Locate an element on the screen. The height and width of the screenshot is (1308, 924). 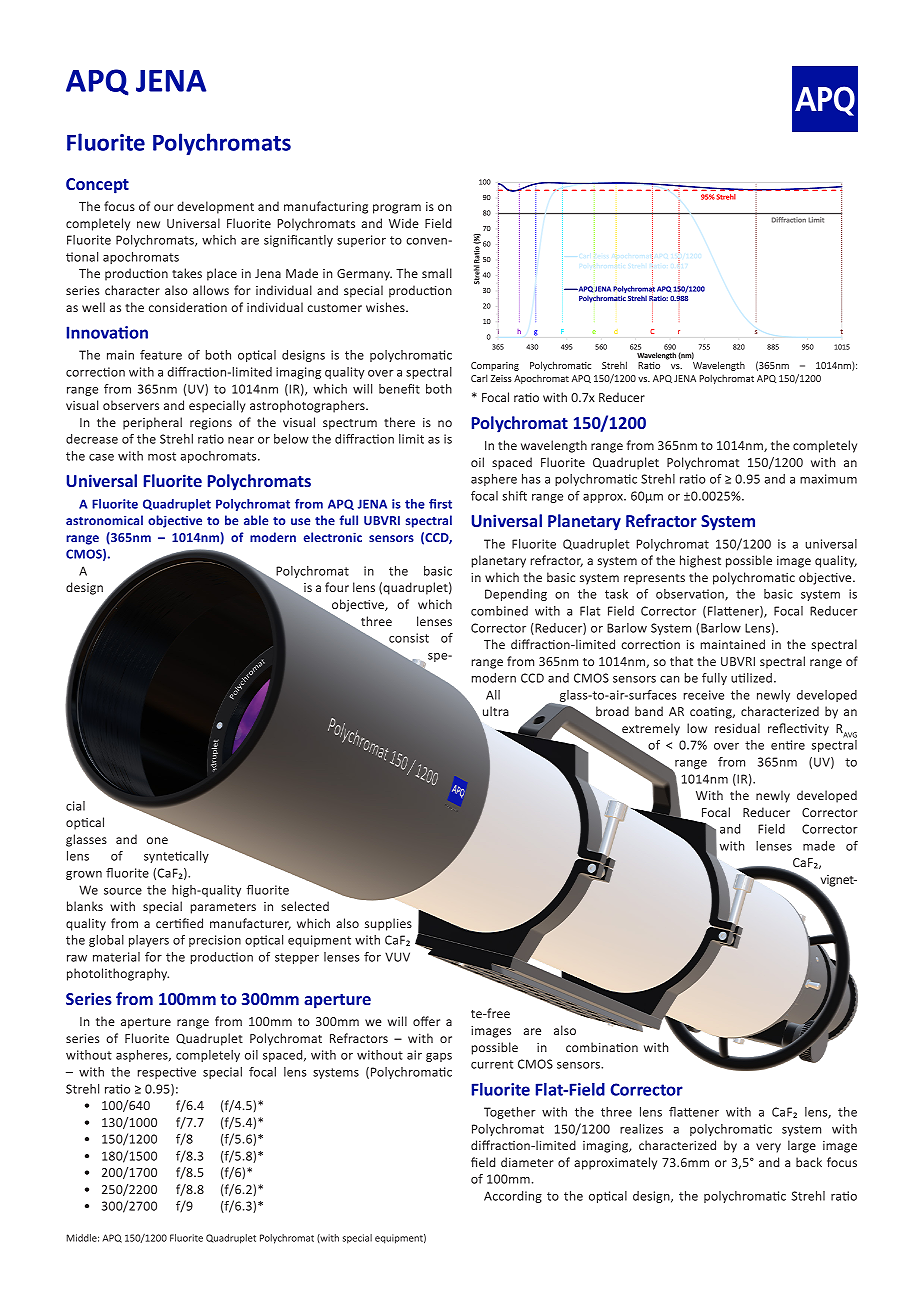
respective is located at coordinates (167, 1073).
